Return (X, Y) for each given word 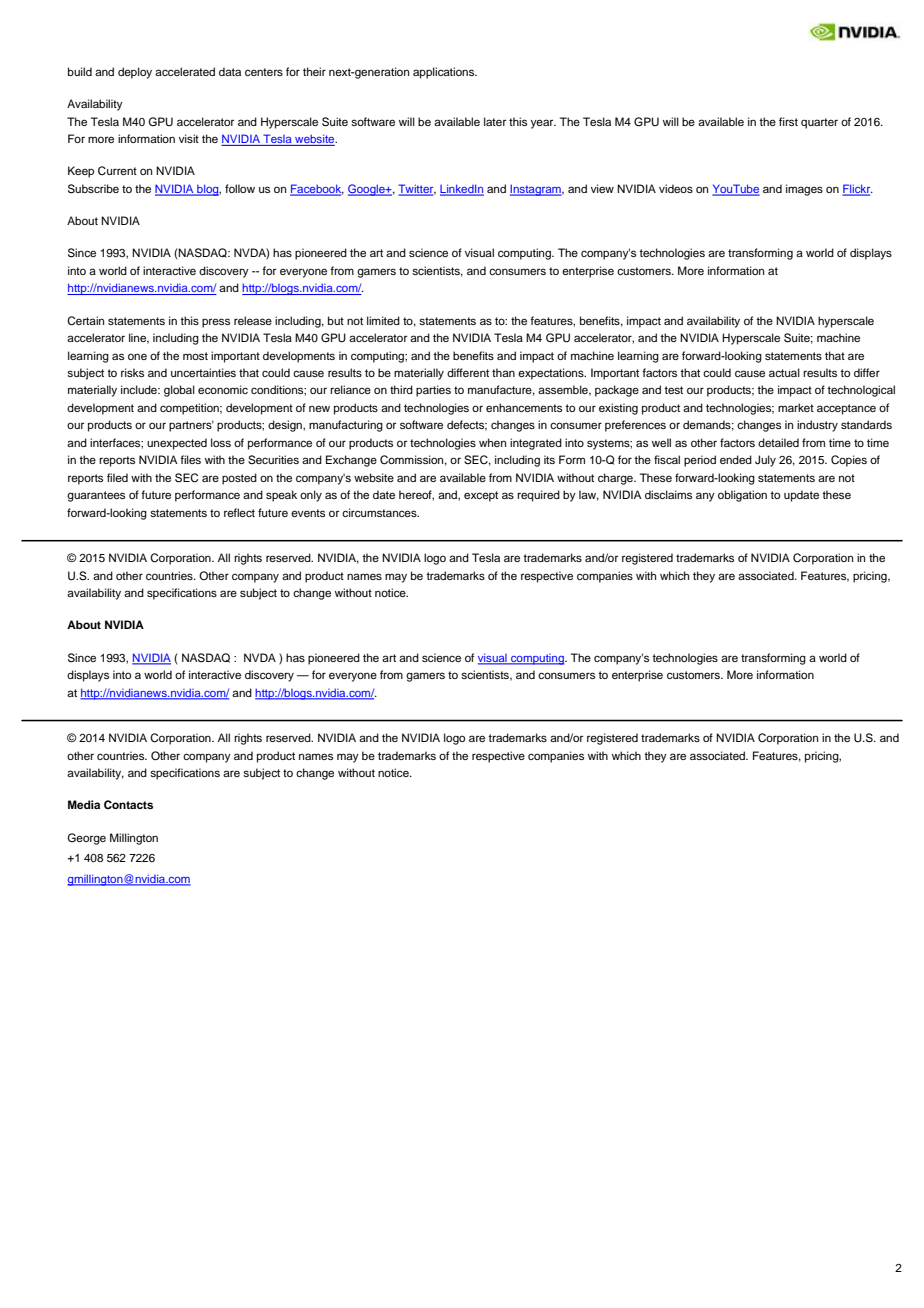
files (190, 459)
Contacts (128, 804)
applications (445, 73)
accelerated (185, 71)
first (788, 121)
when (492, 442)
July (765, 461)
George (86, 839)
